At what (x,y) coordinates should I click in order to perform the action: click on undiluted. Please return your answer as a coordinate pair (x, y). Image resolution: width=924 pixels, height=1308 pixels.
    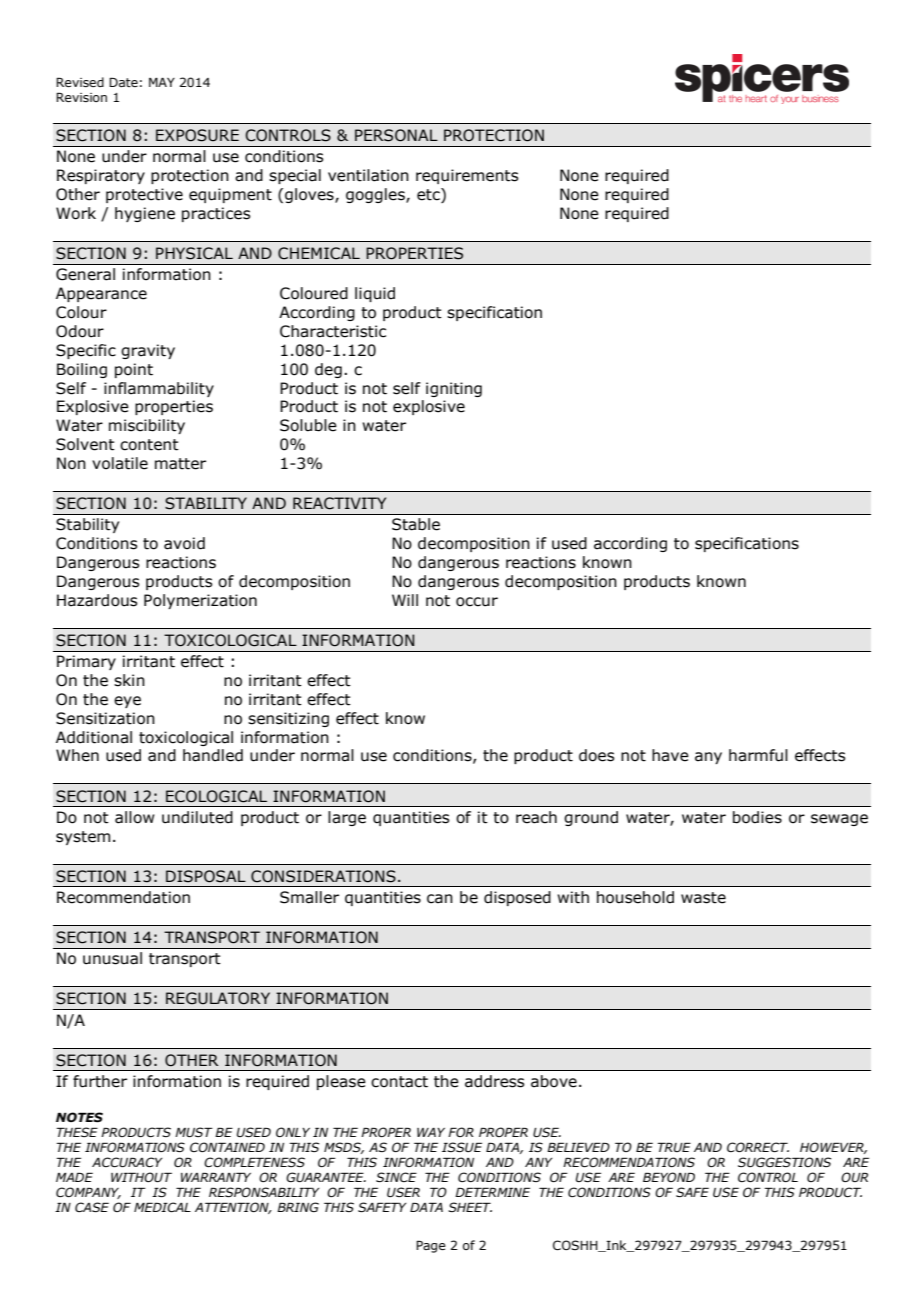
    Looking at the image, I should click on (197, 817).
